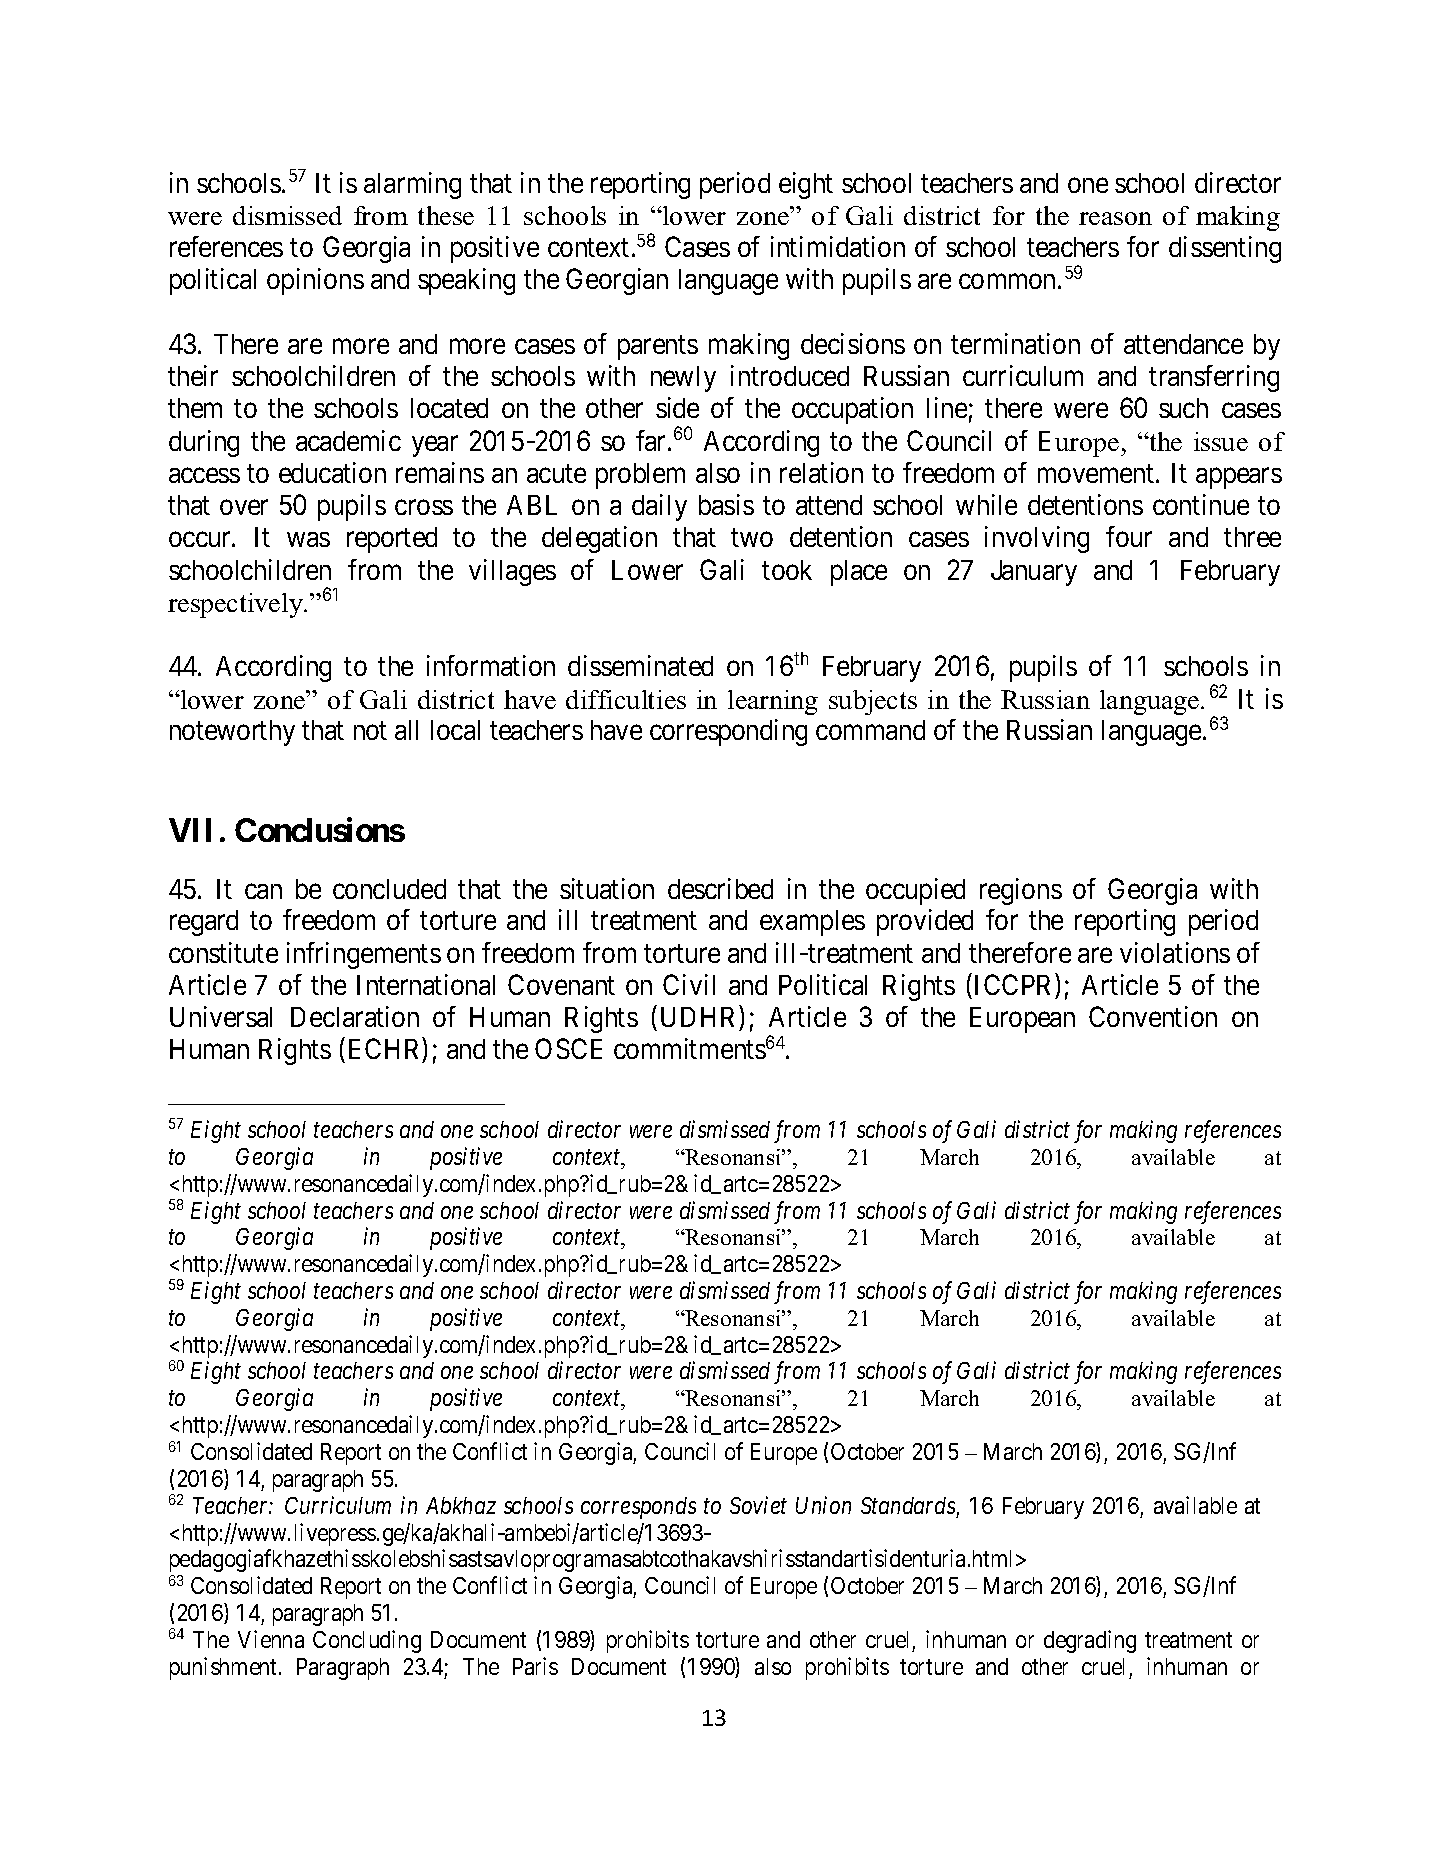 This image has width=1429, height=1849. What do you see at coordinates (271, 1639) in the image?
I see `Vienna` at bounding box center [271, 1639].
